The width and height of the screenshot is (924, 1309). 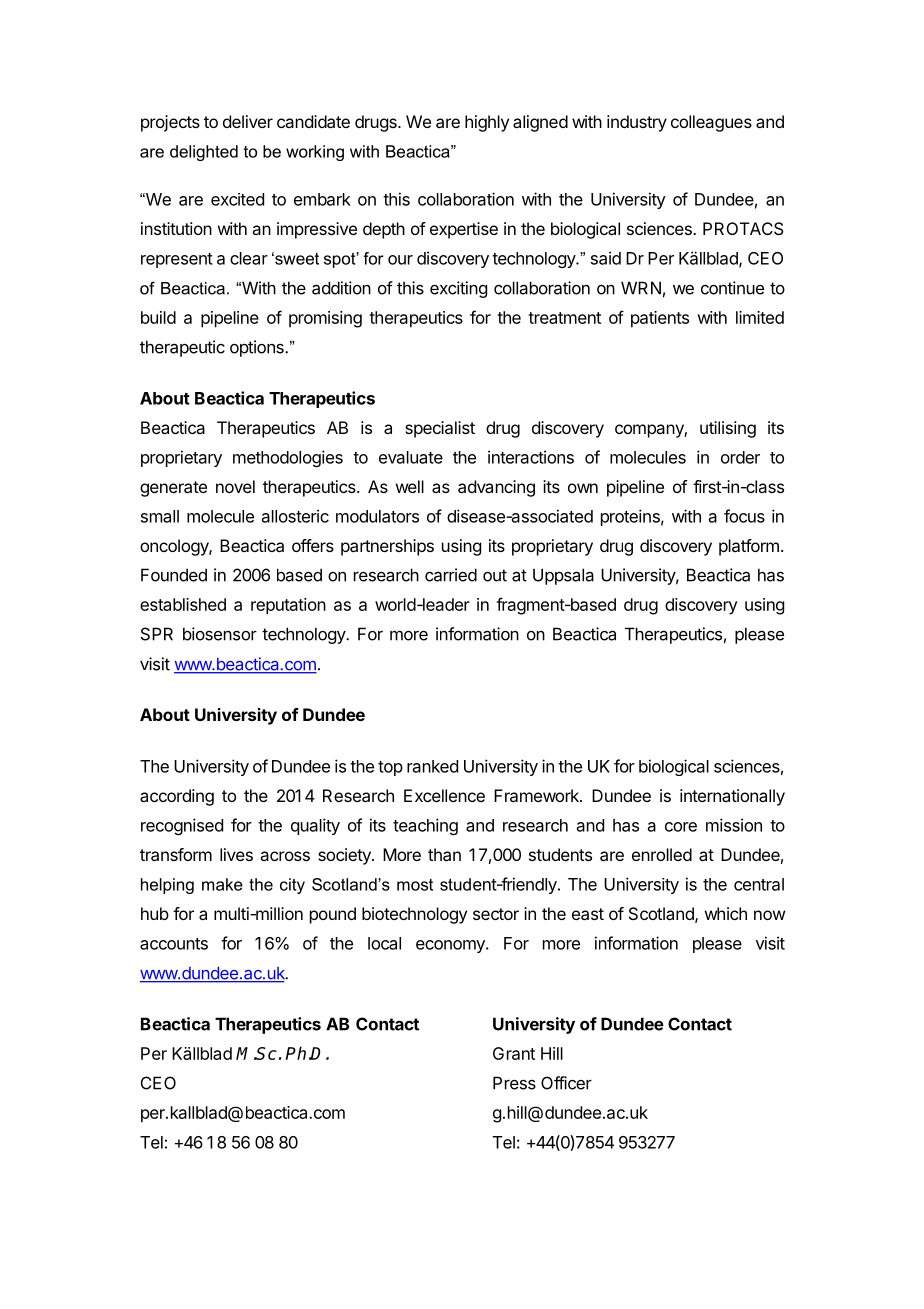 I want to click on accounts, so click(x=174, y=944).
